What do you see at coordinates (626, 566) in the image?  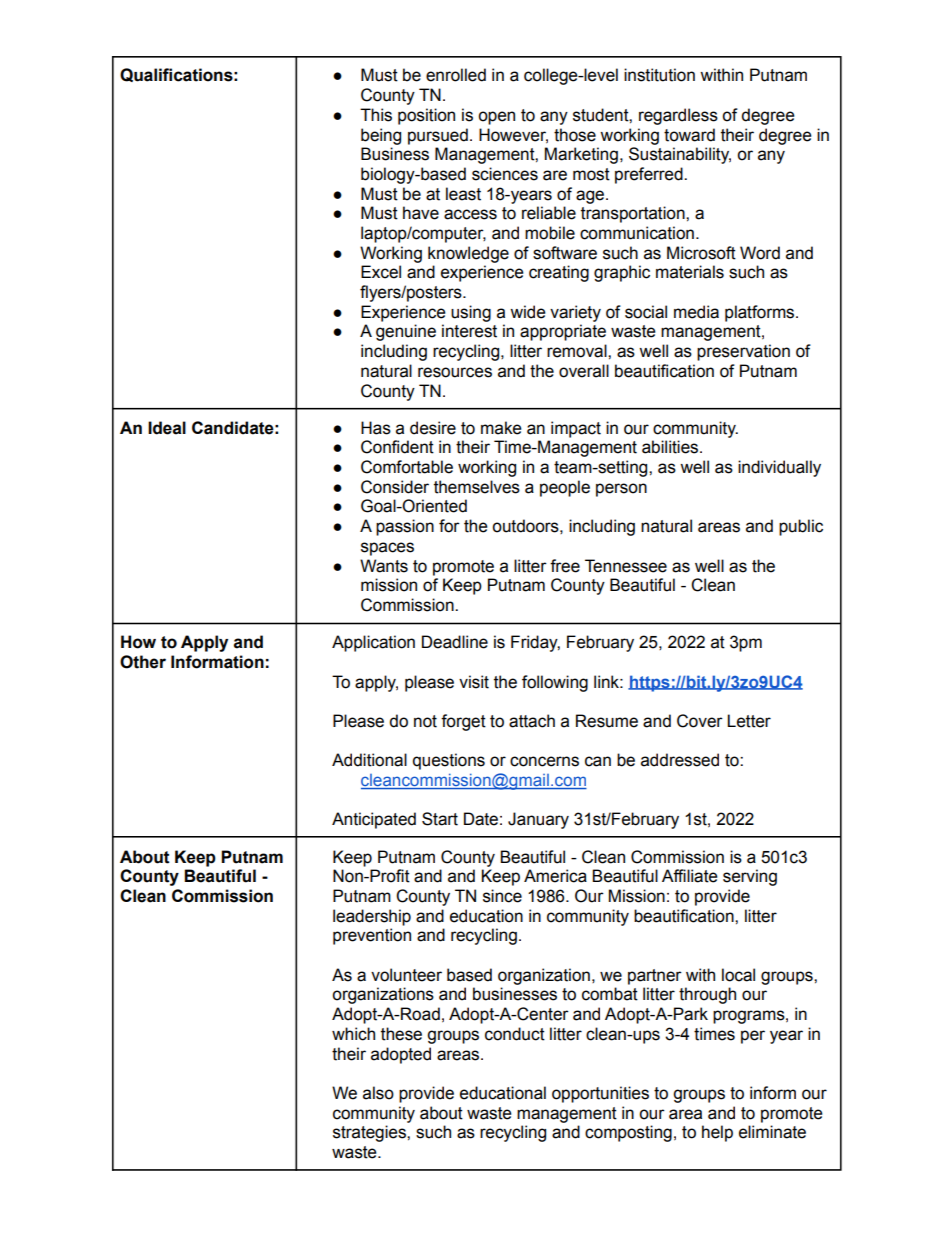 I see `Tennessee` at bounding box center [626, 566].
